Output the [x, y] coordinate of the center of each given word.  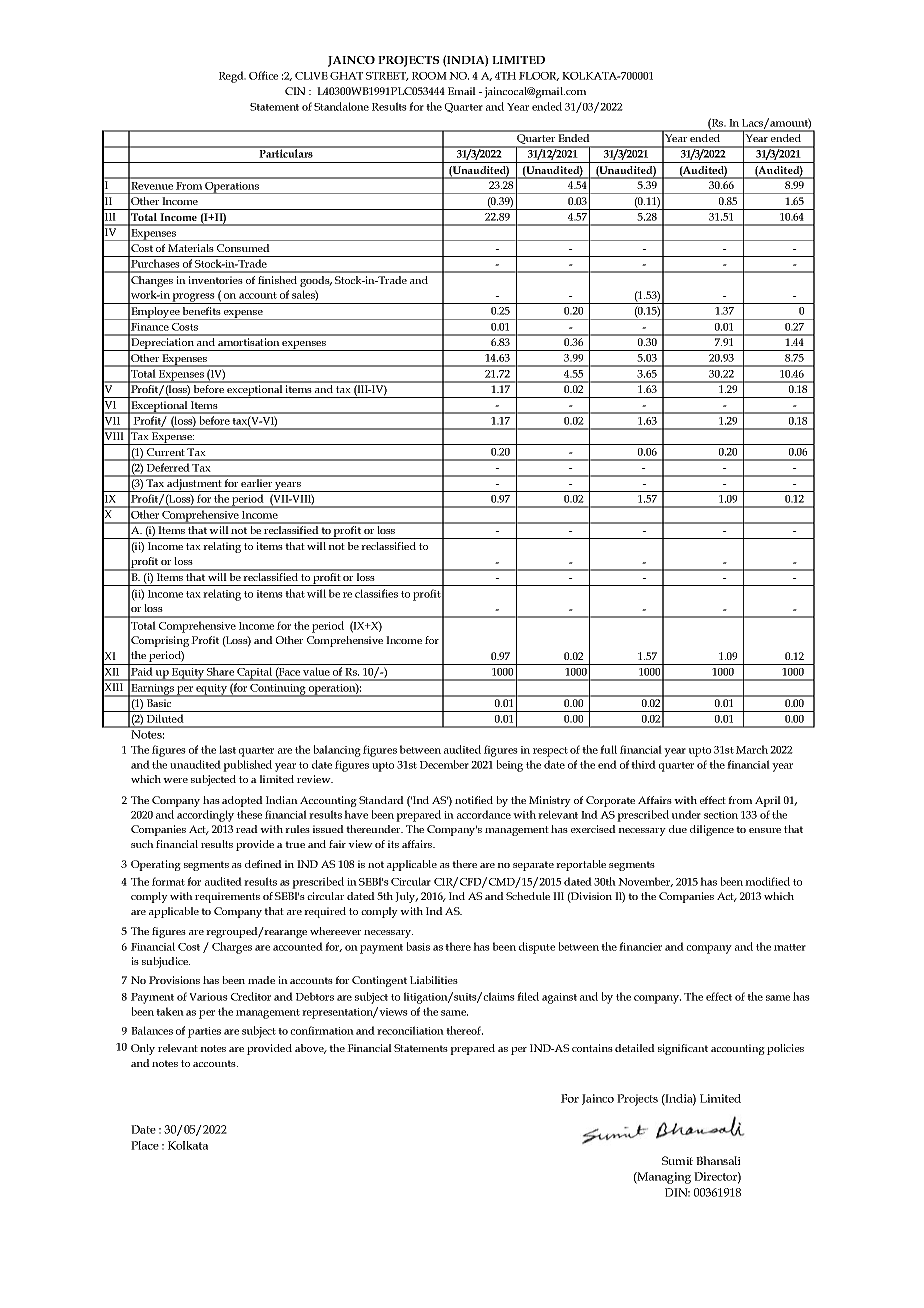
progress [194, 298]
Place [145, 1145]
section [721, 815]
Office [263, 75]
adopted [242, 801]
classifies [376, 593]
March [752, 749]
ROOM [429, 76]
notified [474, 800]
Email [462, 91]
